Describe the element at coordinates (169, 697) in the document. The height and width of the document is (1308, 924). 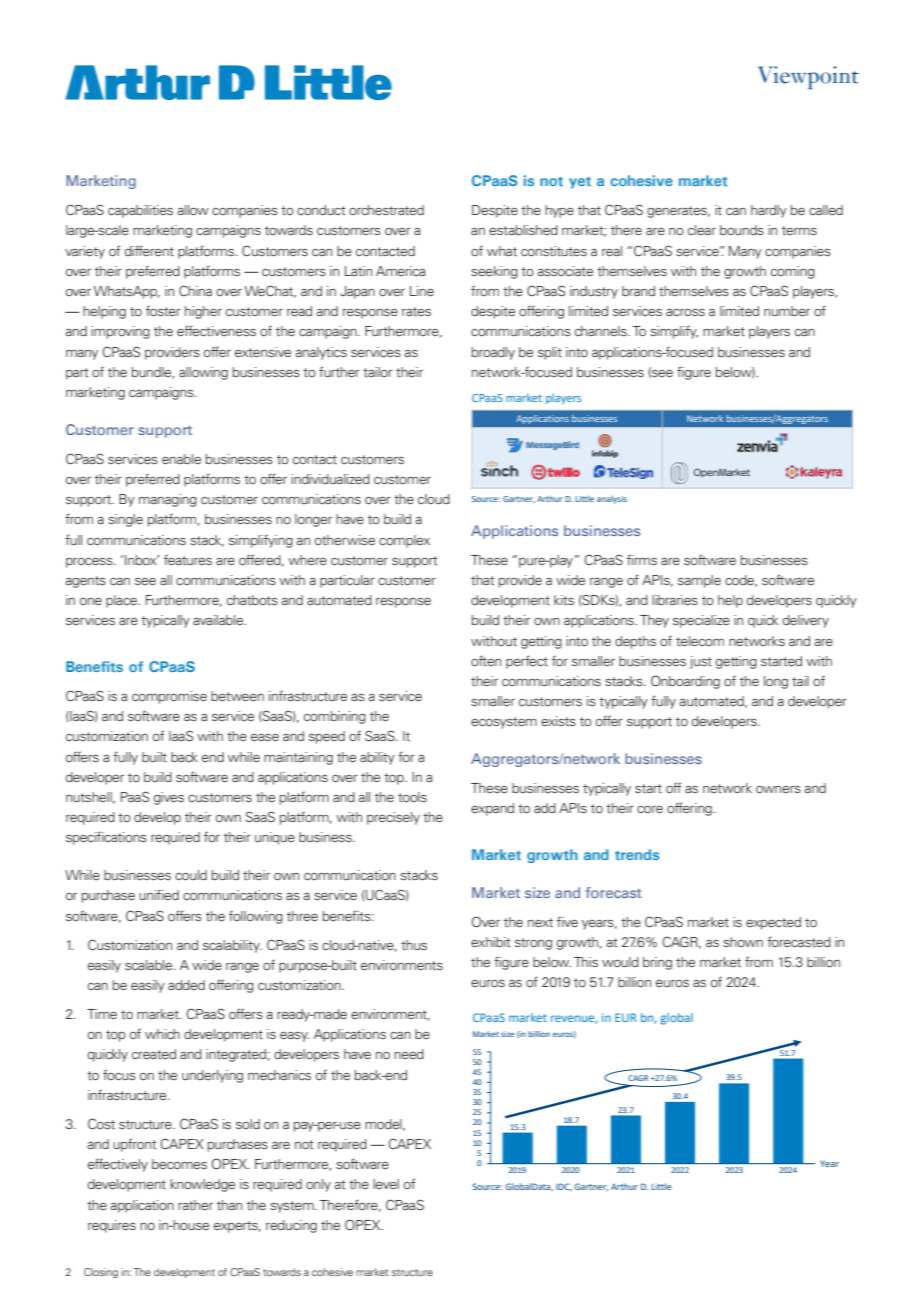
I see `compromise` at that location.
